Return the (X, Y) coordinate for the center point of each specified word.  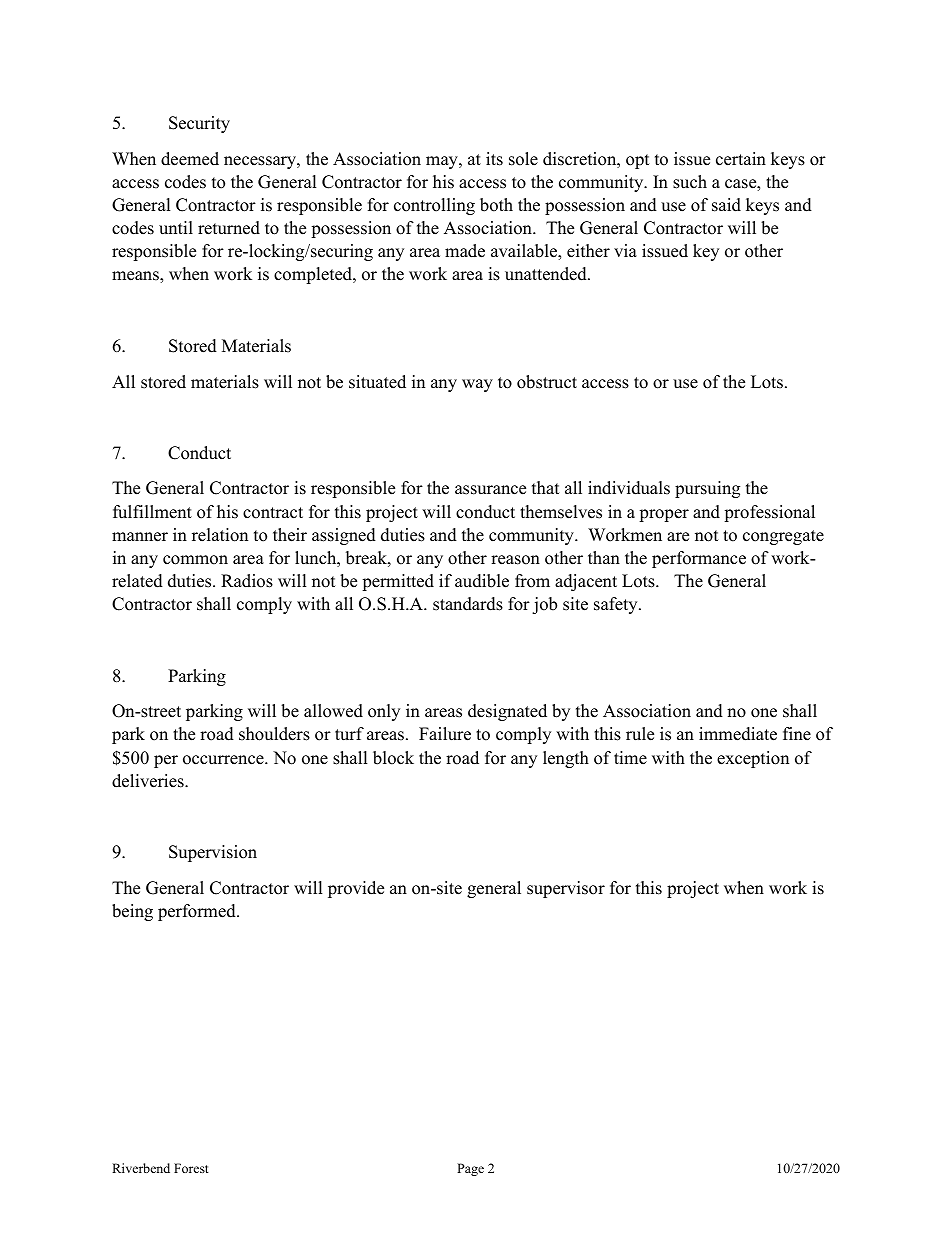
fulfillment (152, 512)
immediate (738, 734)
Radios (247, 581)
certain (741, 159)
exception (753, 759)
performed (198, 912)
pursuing (707, 489)
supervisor (566, 889)
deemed (190, 159)
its (494, 159)
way (477, 385)
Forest (191, 1168)
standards (468, 604)
